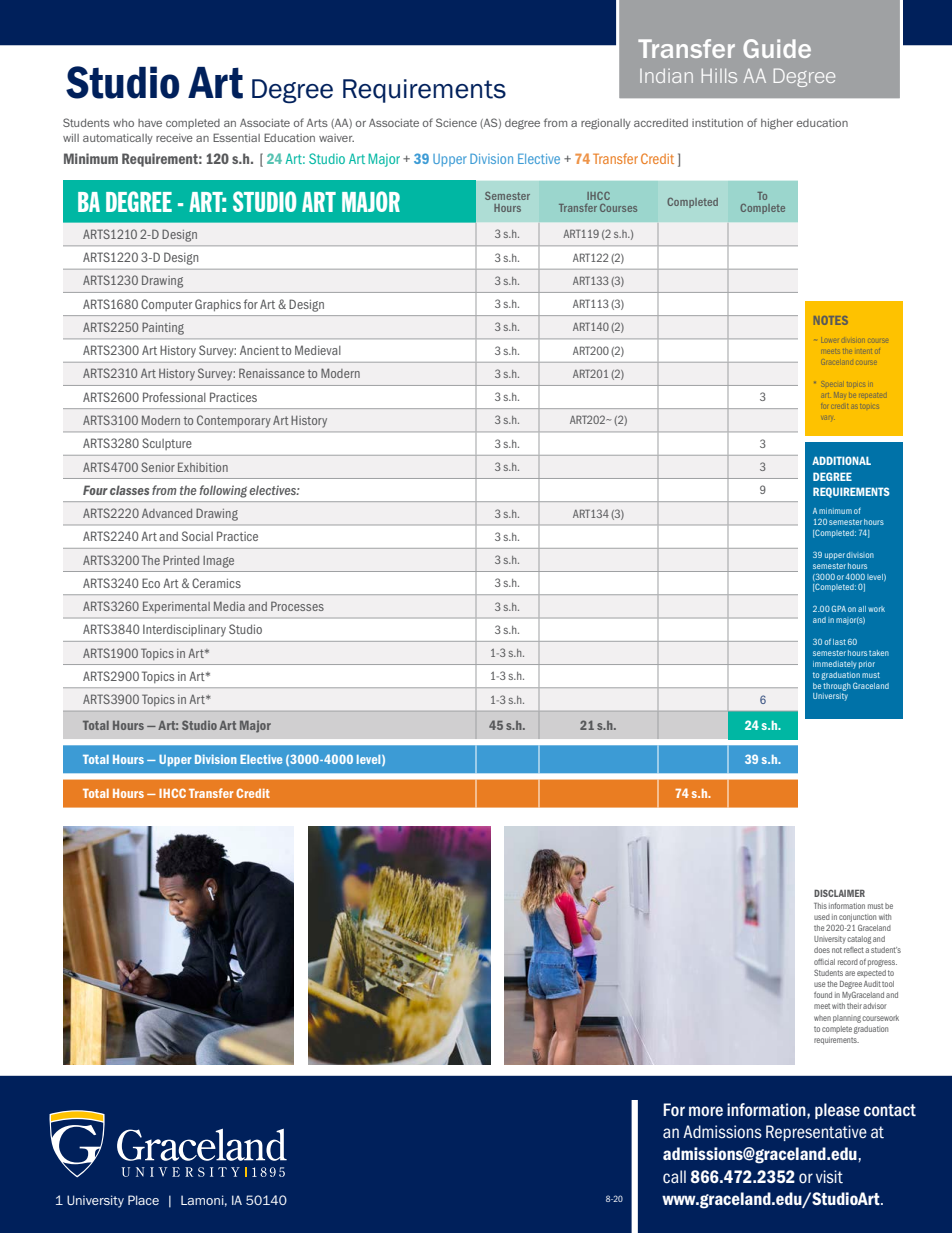 The image size is (952, 1233). Describe the element at coordinates (167, 513) in the document. I see `Advanced` at that location.
